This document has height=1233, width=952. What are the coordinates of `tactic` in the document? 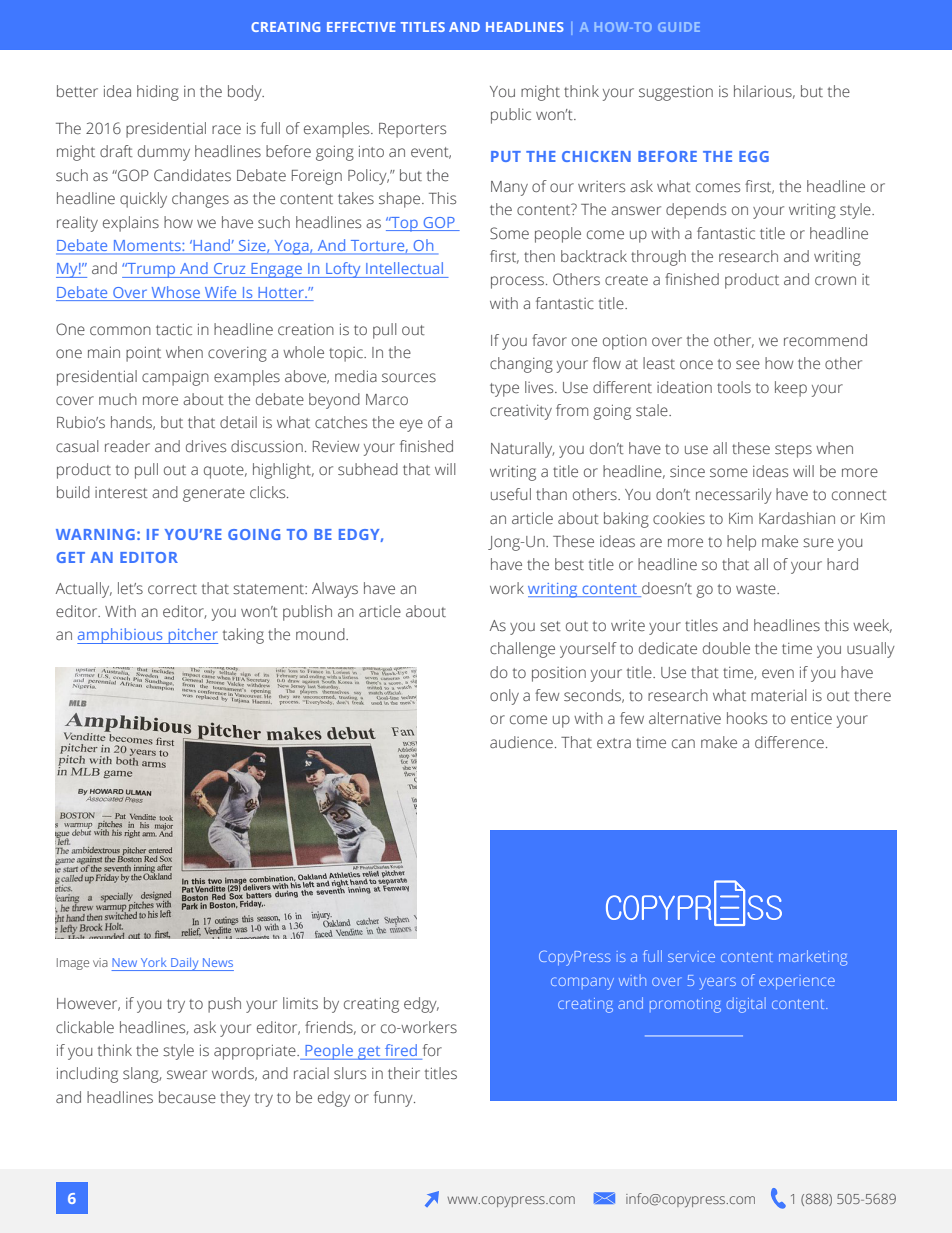 It's located at (174, 329).
